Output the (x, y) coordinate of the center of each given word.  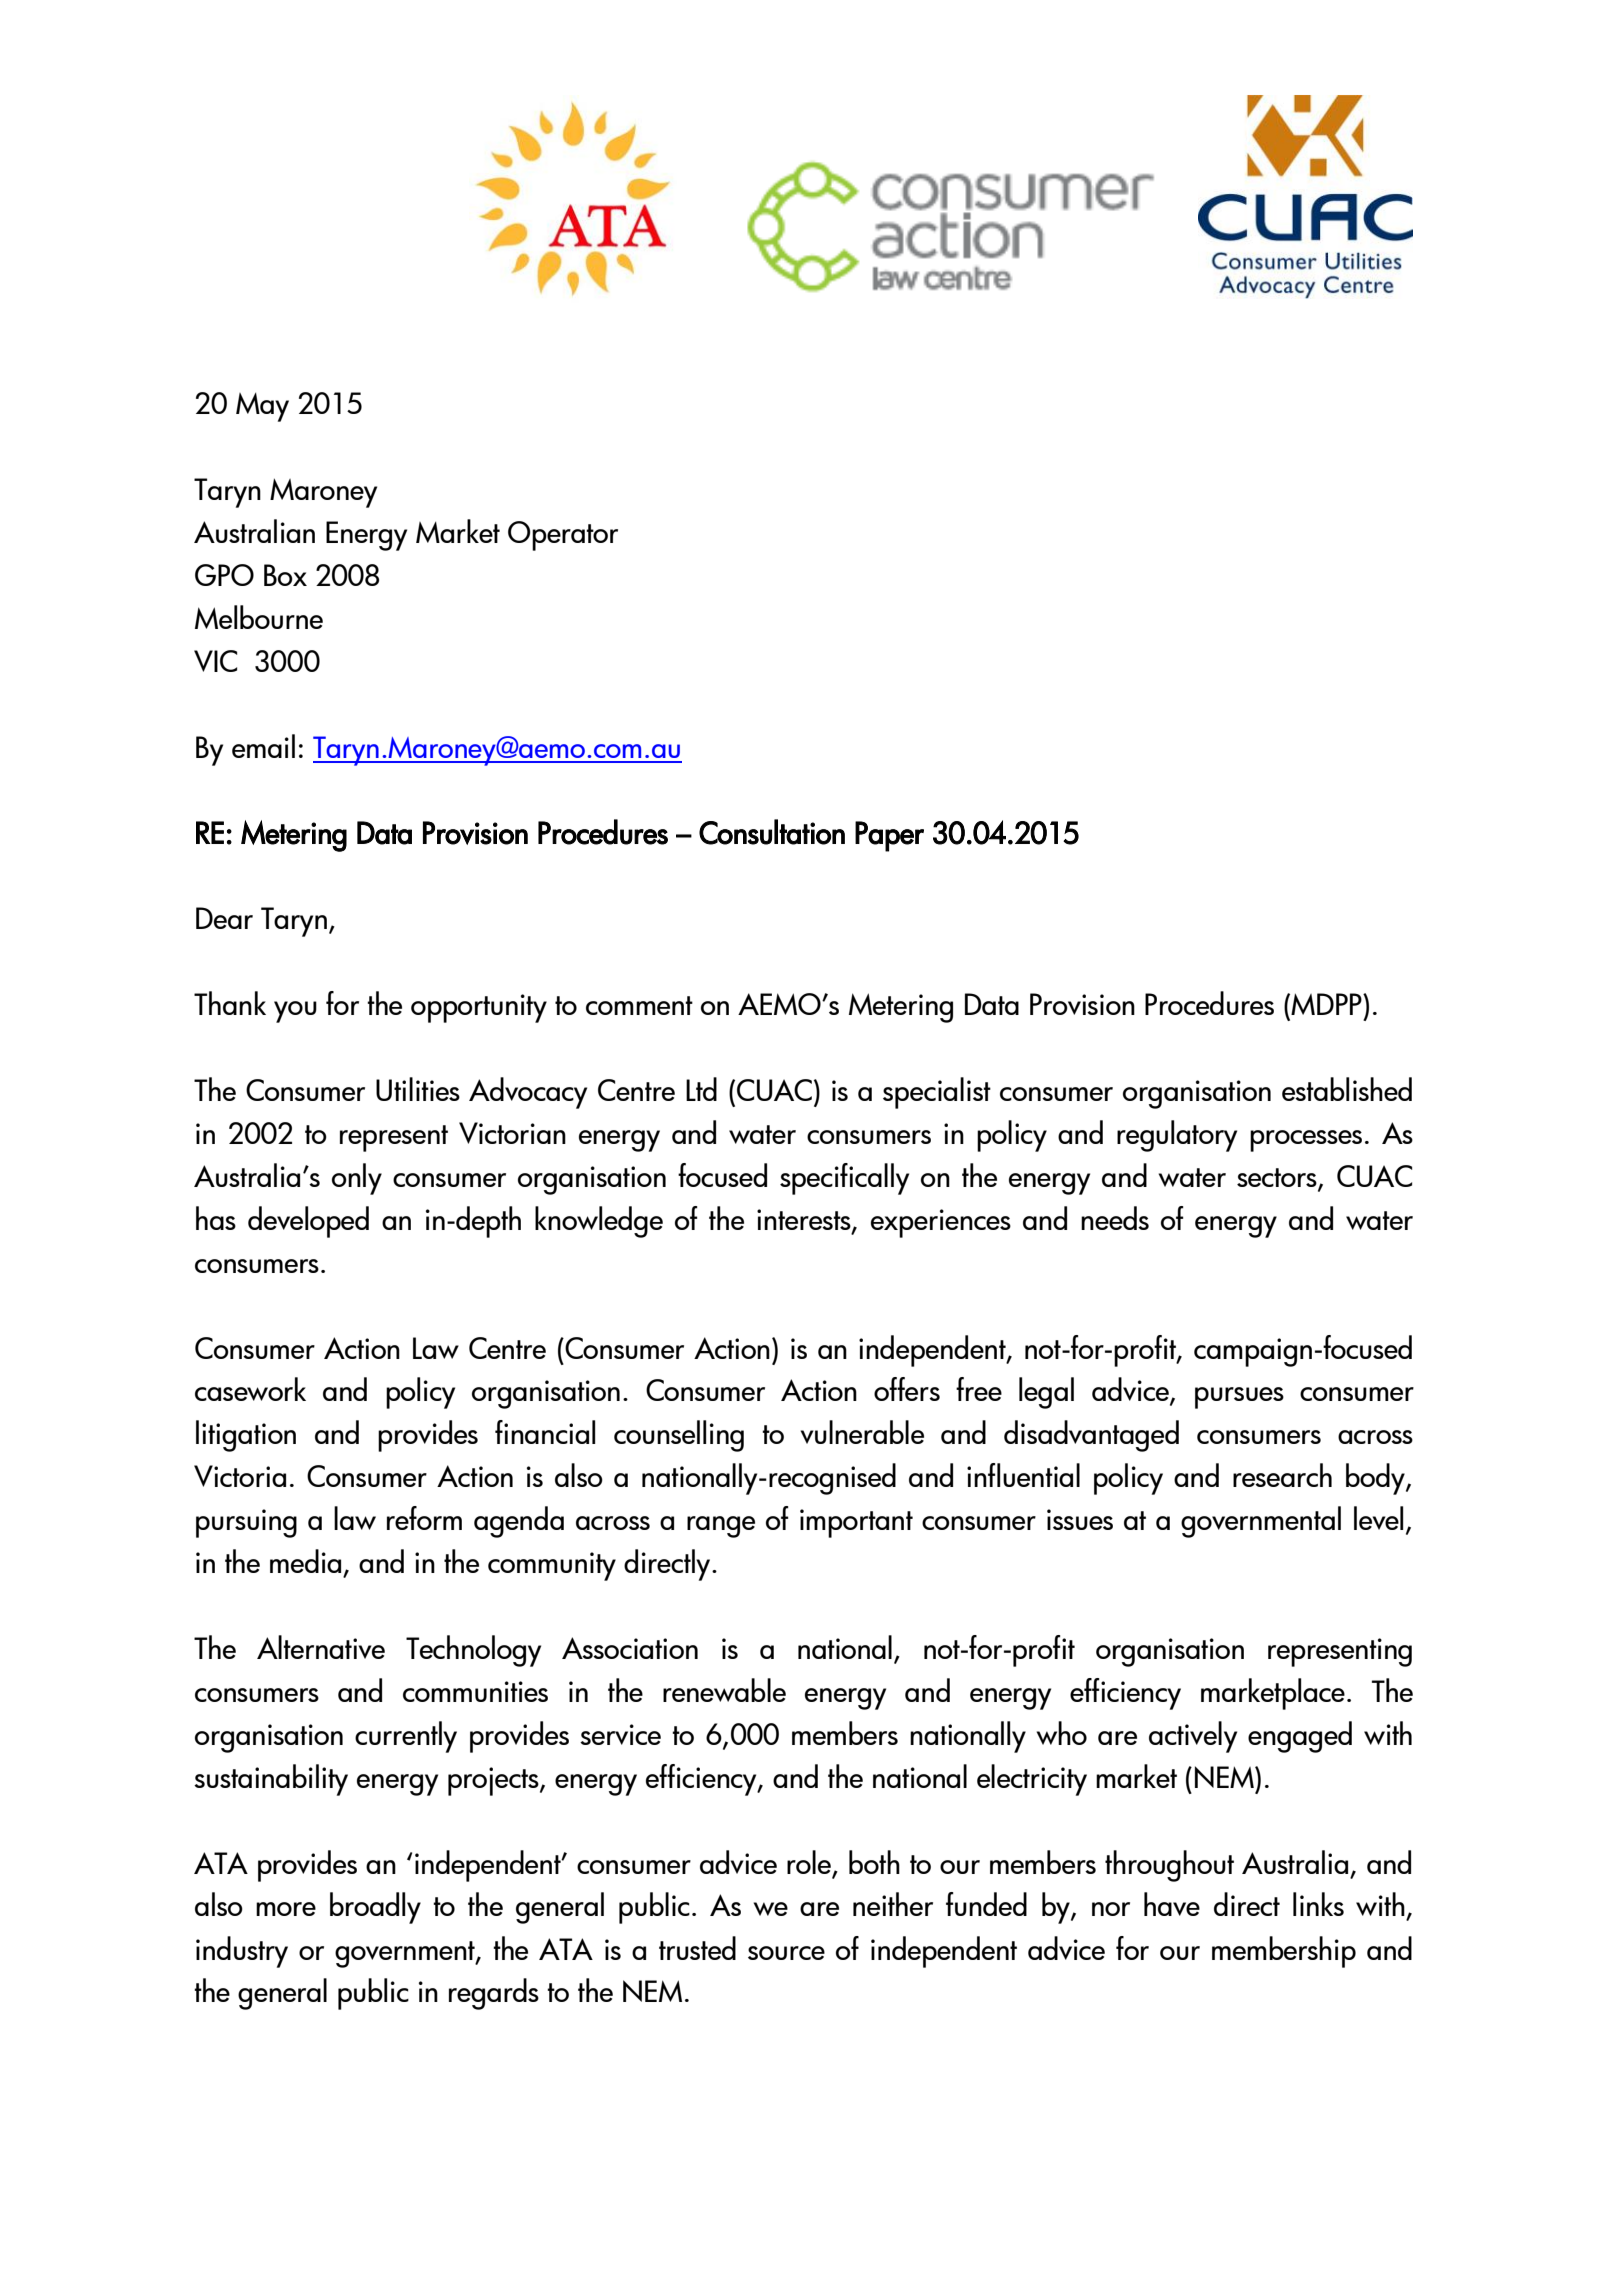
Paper (889, 836)
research (1282, 1475)
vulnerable (862, 1432)
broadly (375, 1908)
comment (639, 1005)
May (262, 407)
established (1347, 1089)
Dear (224, 918)
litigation (246, 1436)
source (786, 1953)
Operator (563, 536)
